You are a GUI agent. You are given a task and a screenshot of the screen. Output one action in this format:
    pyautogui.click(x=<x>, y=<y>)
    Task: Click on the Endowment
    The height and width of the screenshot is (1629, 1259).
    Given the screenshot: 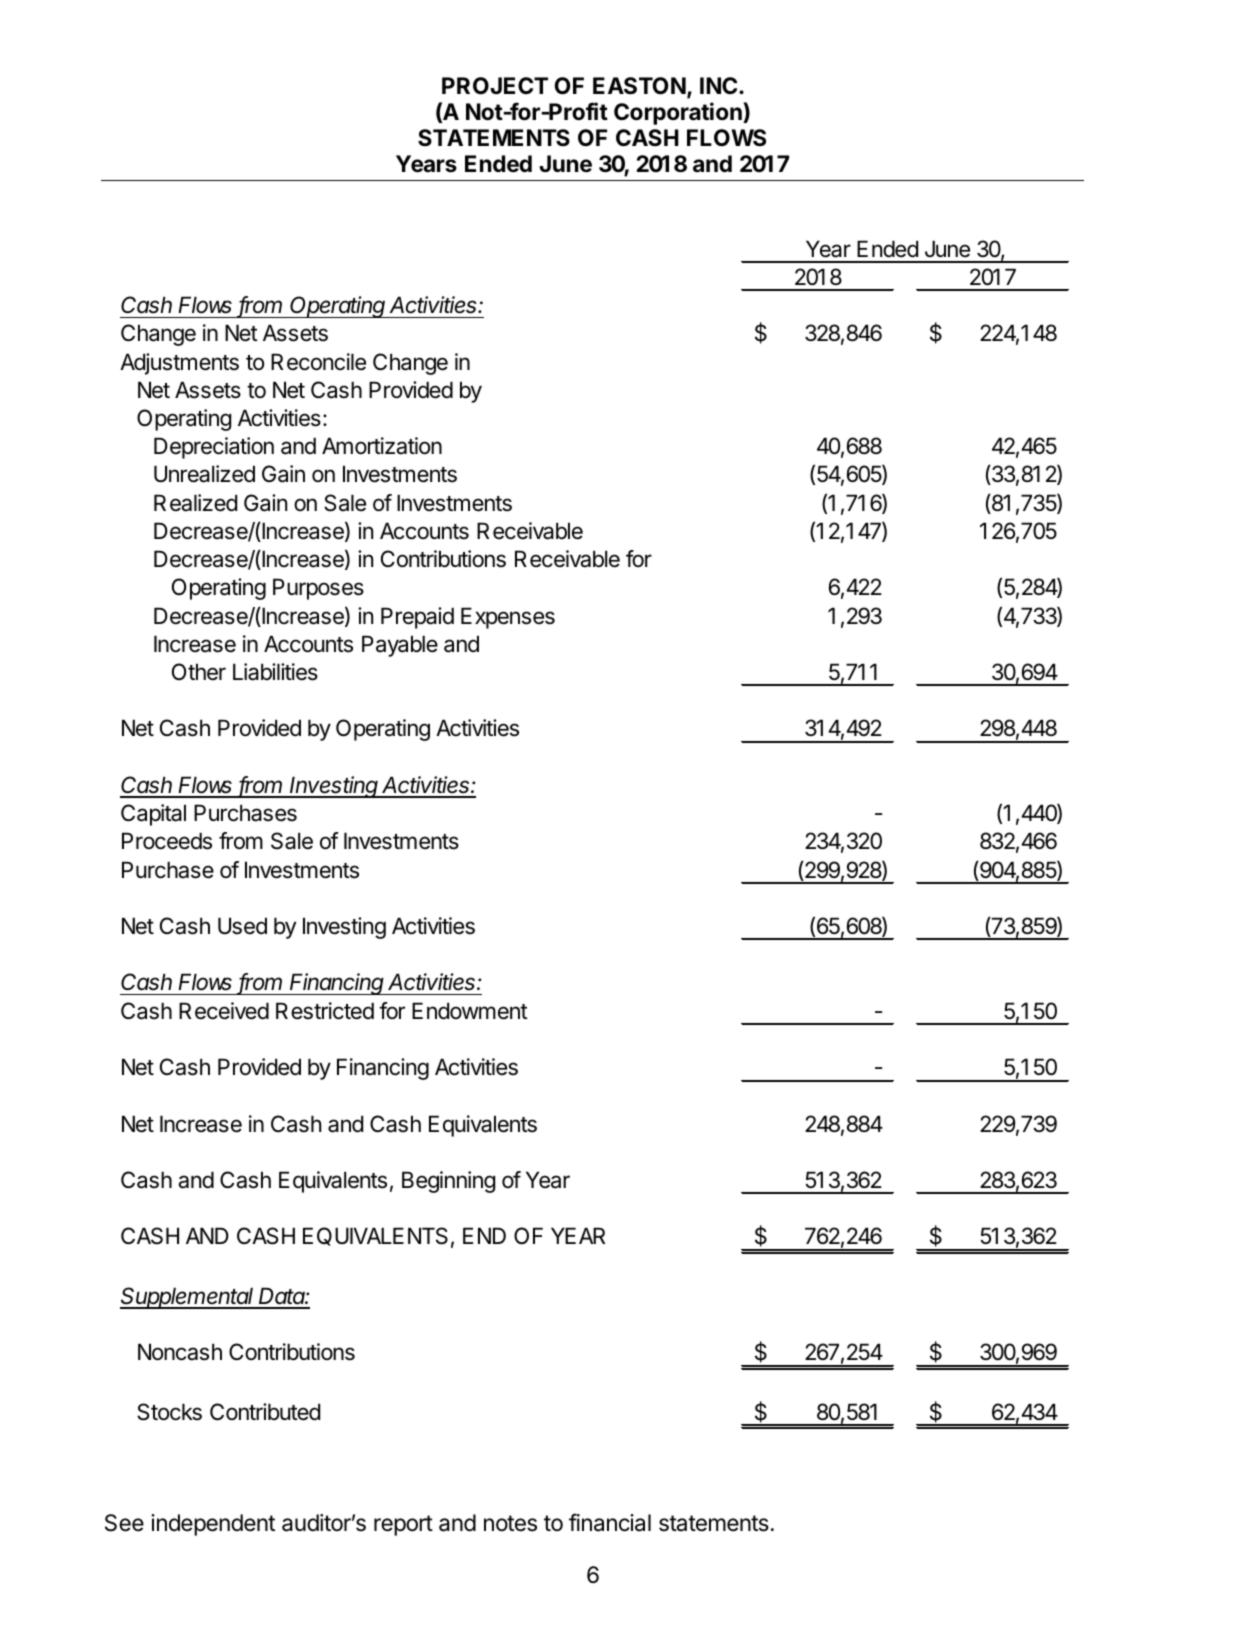 What is the action you would take?
    pyautogui.click(x=470, y=1011)
